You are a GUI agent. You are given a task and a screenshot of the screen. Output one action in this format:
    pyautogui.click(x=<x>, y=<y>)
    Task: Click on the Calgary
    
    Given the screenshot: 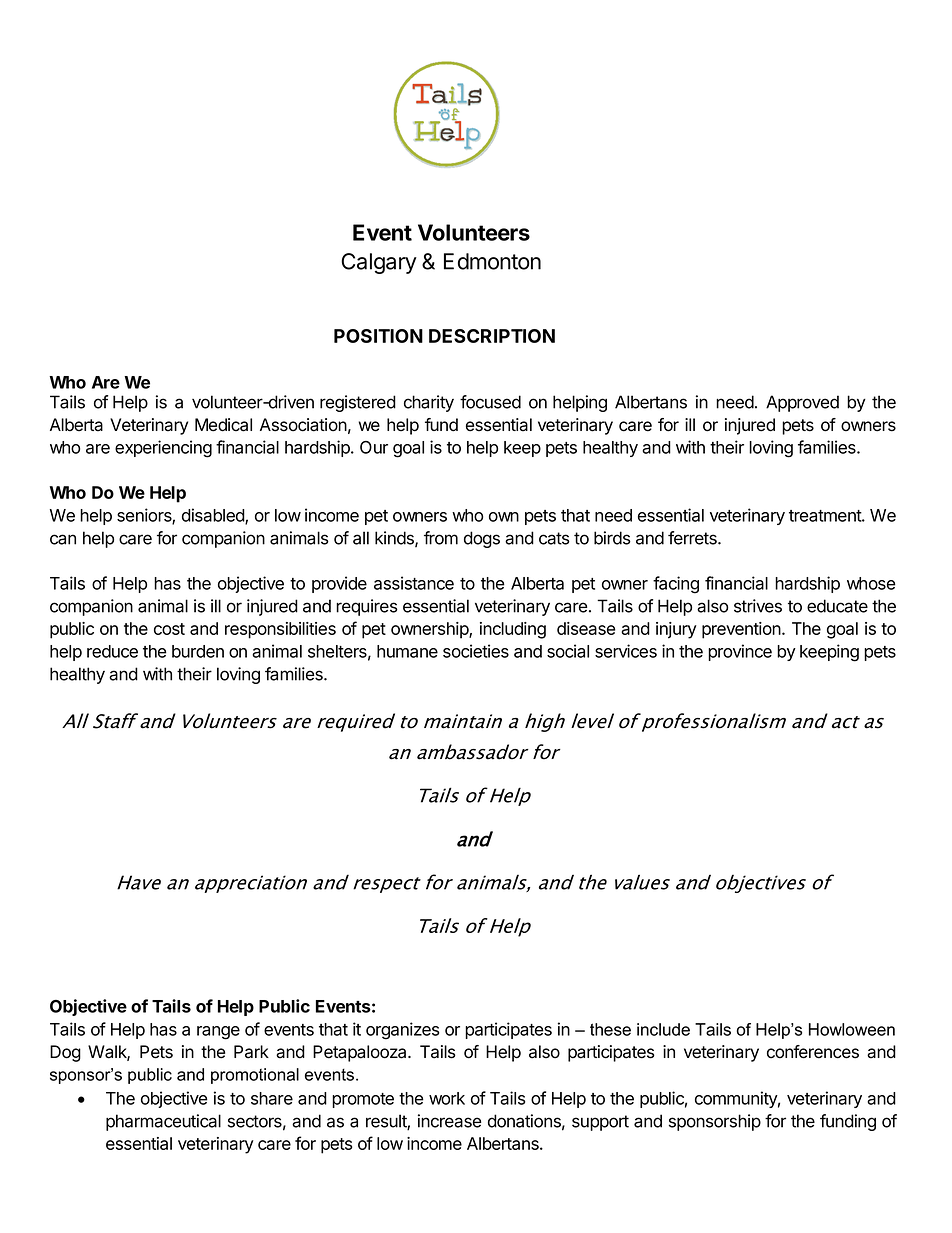 What is the action you would take?
    pyautogui.click(x=379, y=263)
